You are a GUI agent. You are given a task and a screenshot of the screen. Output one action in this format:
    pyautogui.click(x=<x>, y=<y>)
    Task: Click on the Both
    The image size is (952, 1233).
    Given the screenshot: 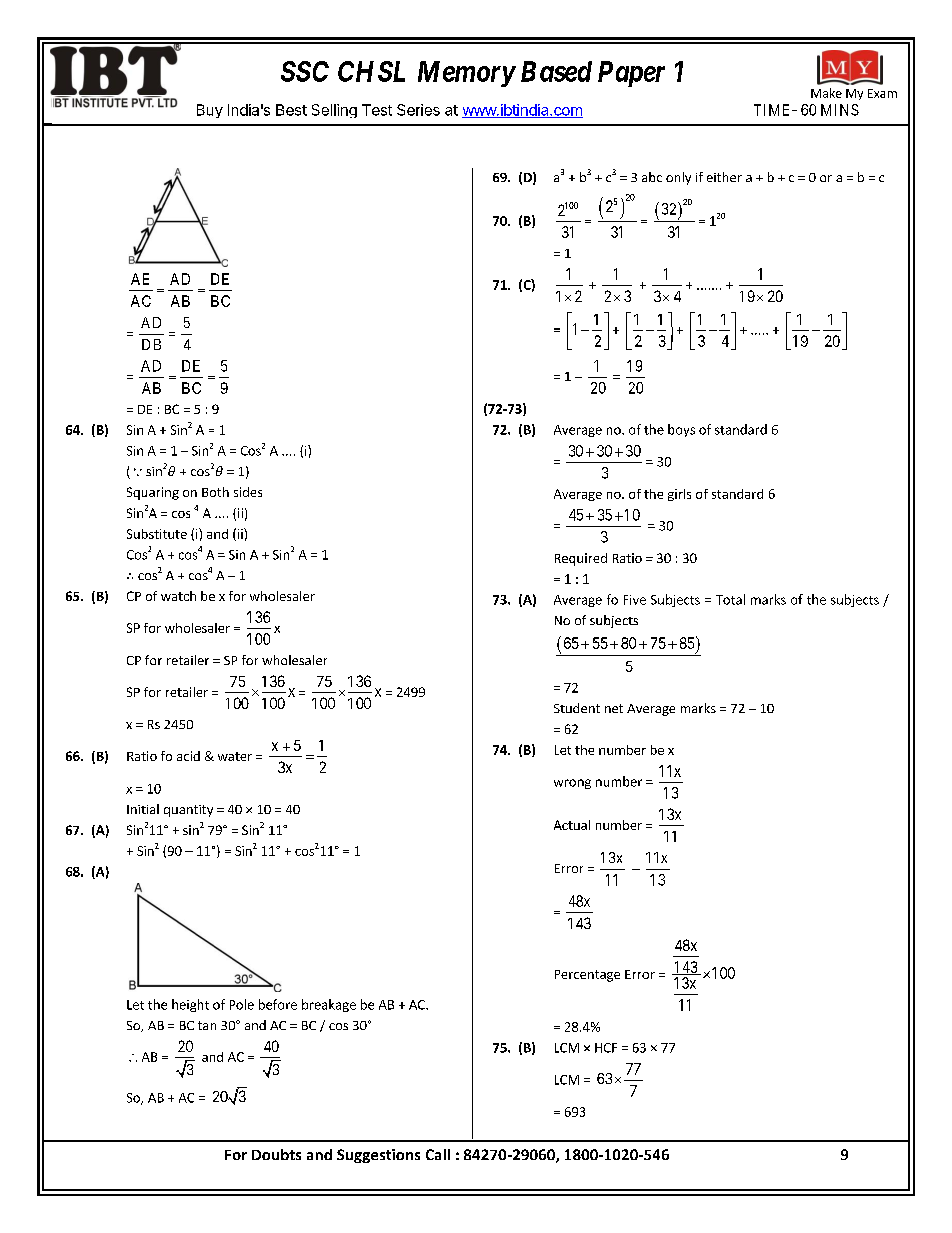 What is the action you would take?
    pyautogui.click(x=215, y=492)
